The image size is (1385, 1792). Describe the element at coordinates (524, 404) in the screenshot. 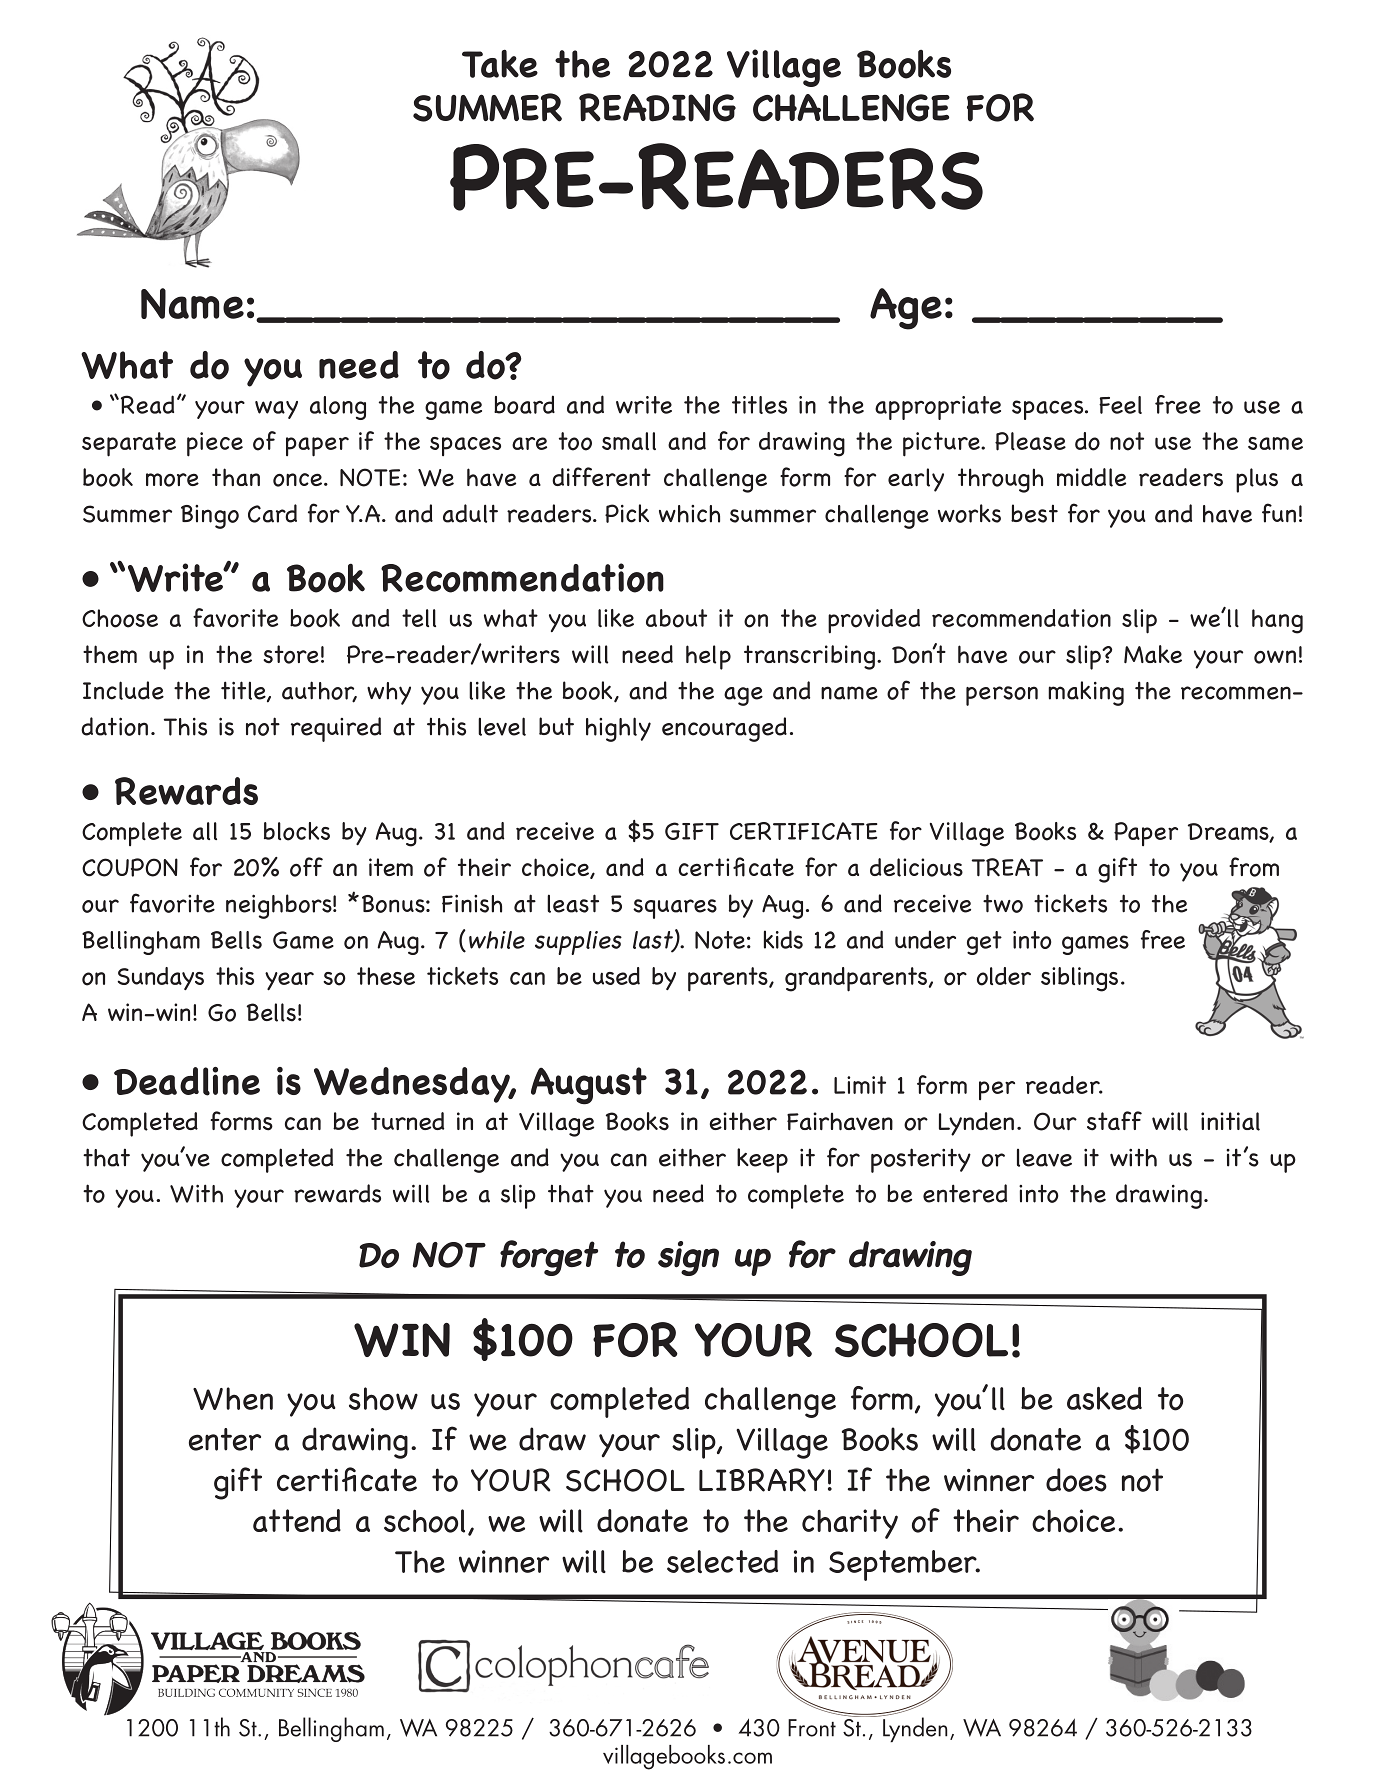

I see `board` at that location.
